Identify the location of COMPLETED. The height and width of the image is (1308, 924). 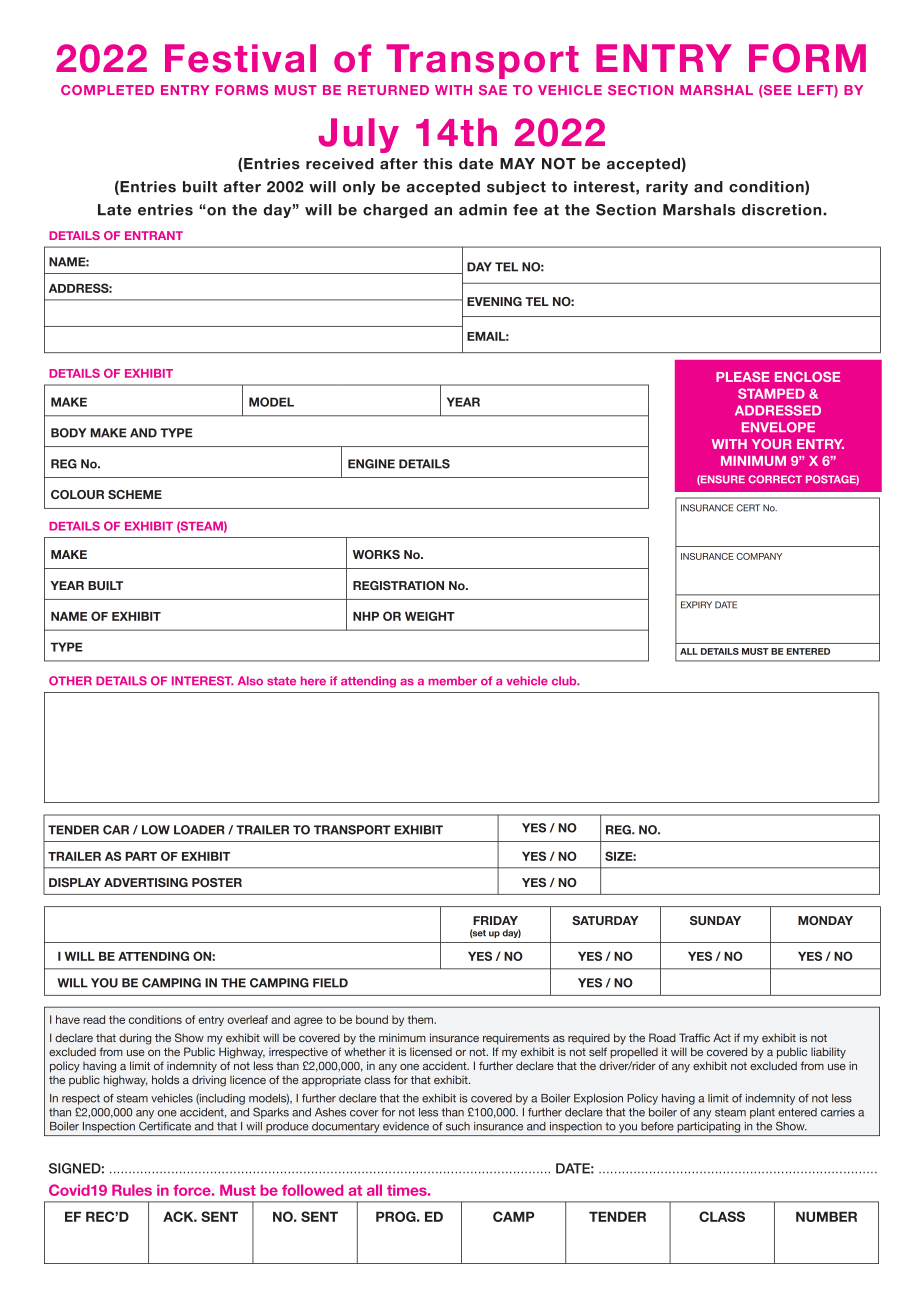
(107, 90).
